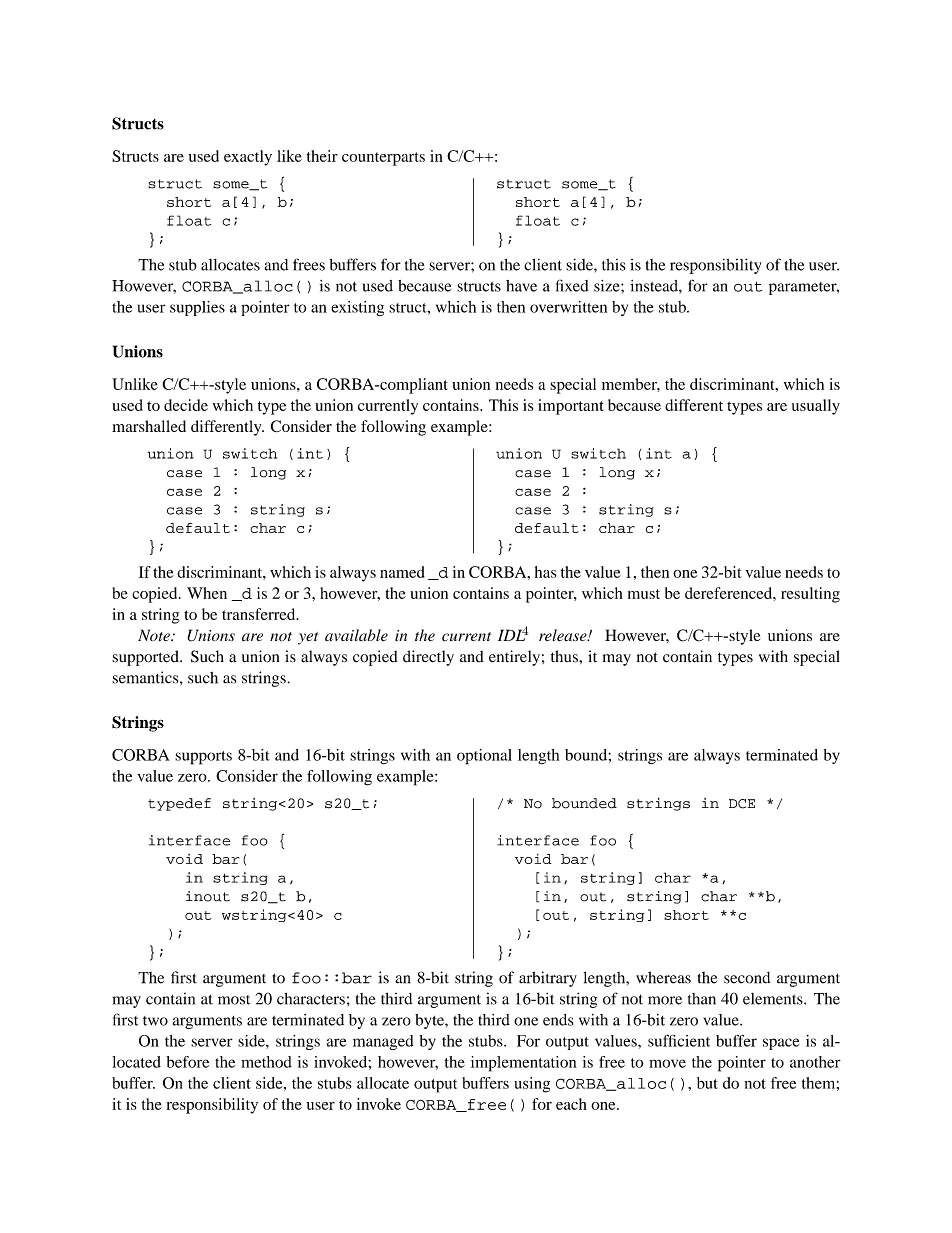 Image resolution: width=952 pixels, height=1233 pixels. What do you see at coordinates (608, 286) in the screenshot?
I see `size` at bounding box center [608, 286].
